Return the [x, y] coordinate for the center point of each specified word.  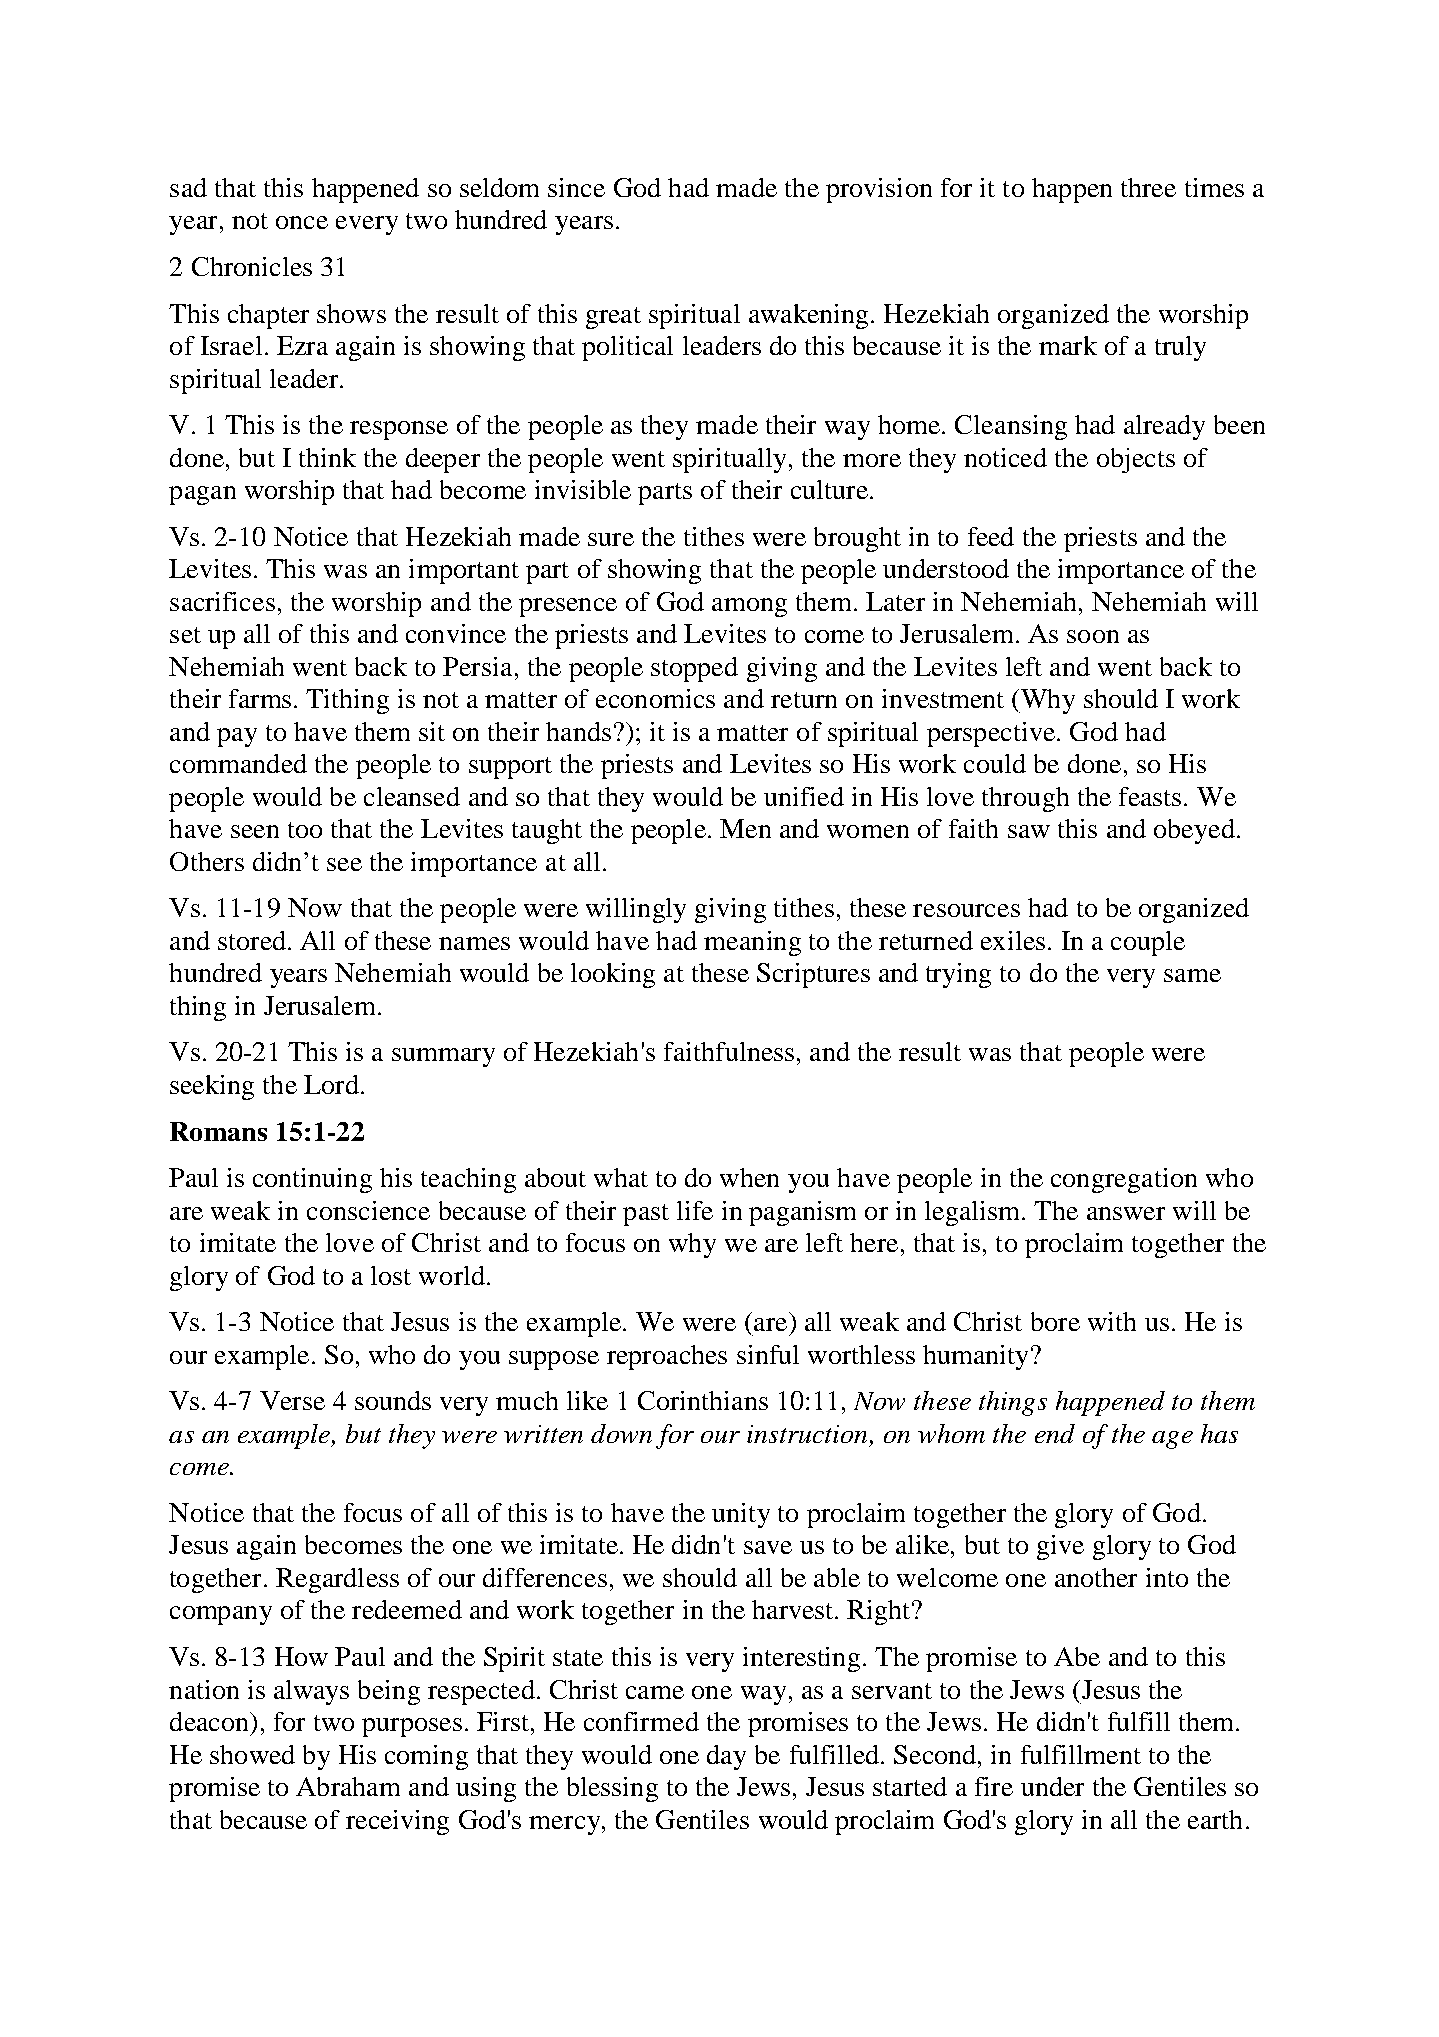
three [1148, 187]
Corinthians [703, 1400]
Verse [292, 1400]
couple [1148, 943]
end [1055, 1433]
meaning [752, 943]
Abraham [348, 1786]
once [302, 222]
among [749, 607]
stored [252, 940]
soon [1093, 636]
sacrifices [222, 601]
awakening [810, 316]
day [726, 1757]
